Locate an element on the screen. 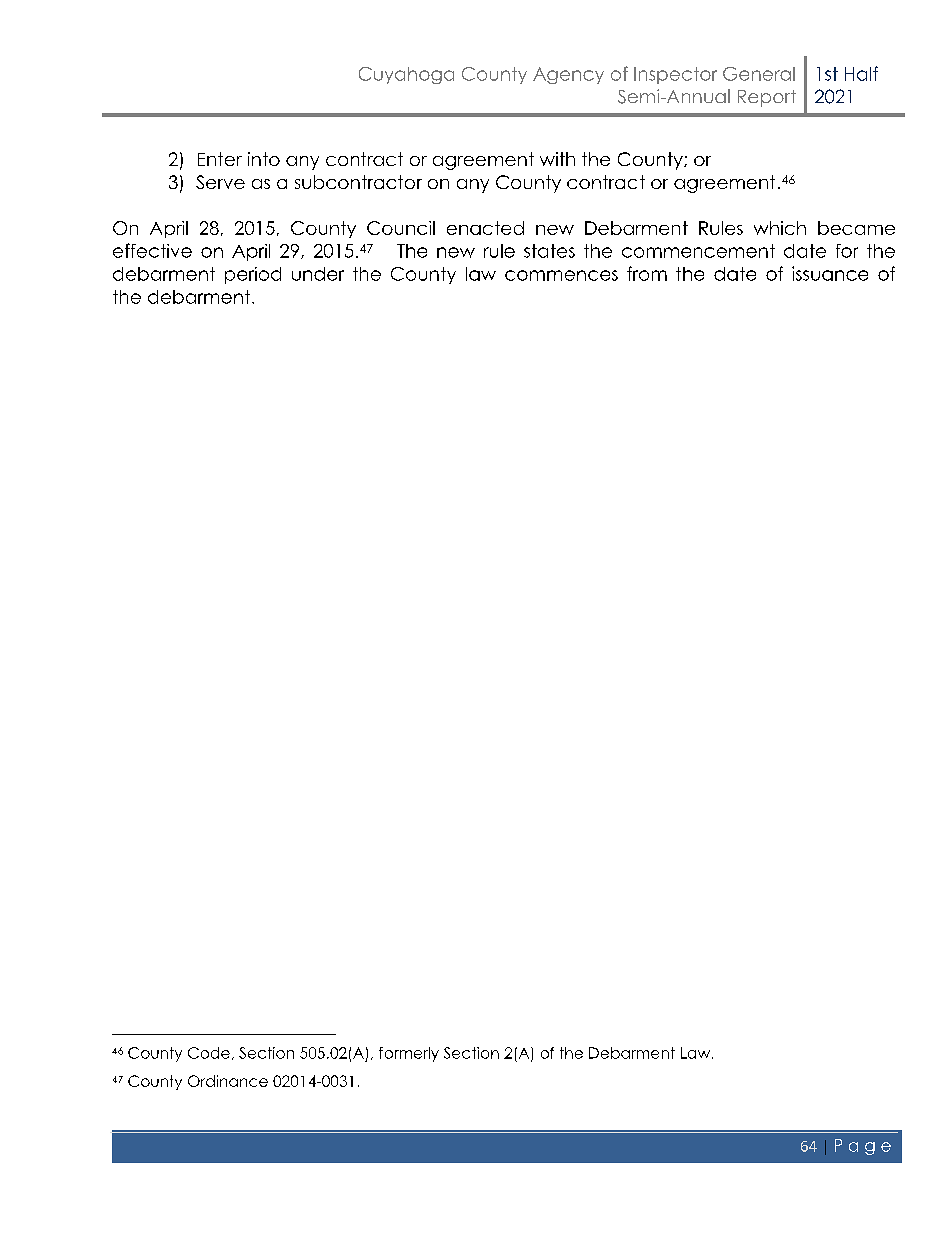  Code is located at coordinates (209, 1053).
